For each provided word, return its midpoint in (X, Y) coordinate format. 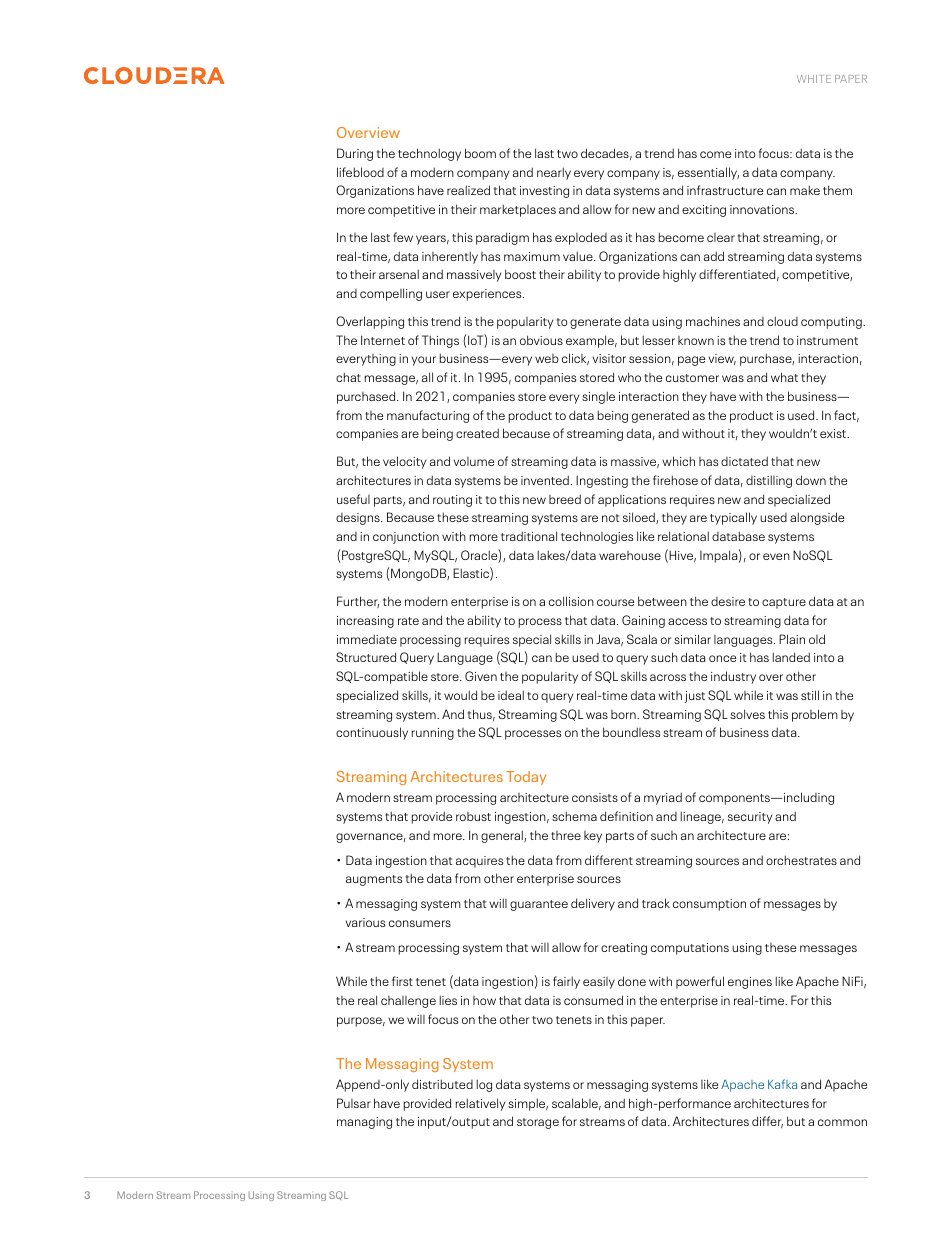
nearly (554, 173)
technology (429, 154)
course (615, 602)
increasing (365, 622)
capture (784, 603)
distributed (442, 1084)
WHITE (814, 79)
